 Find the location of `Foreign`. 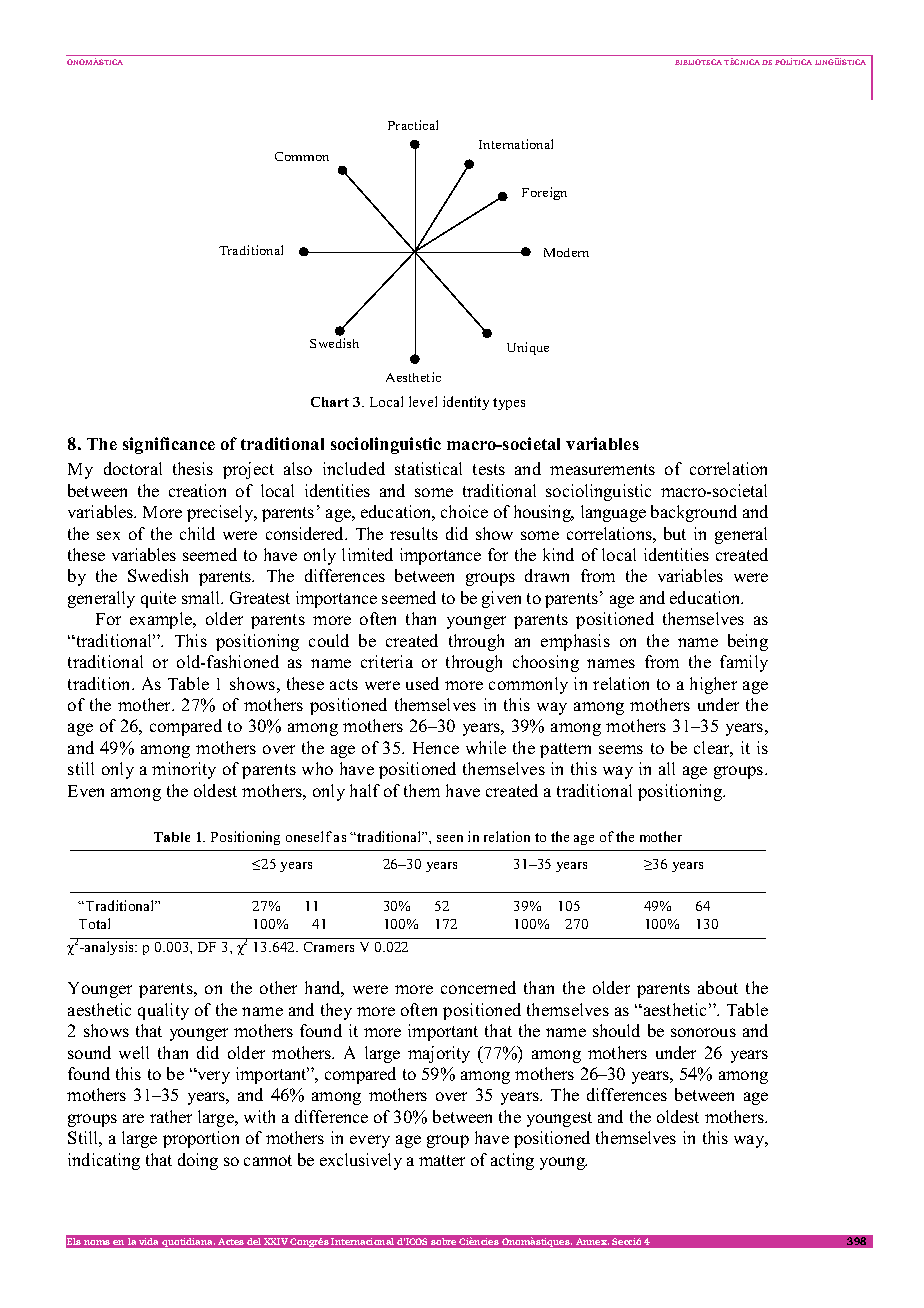

Foreign is located at coordinates (544, 193).
